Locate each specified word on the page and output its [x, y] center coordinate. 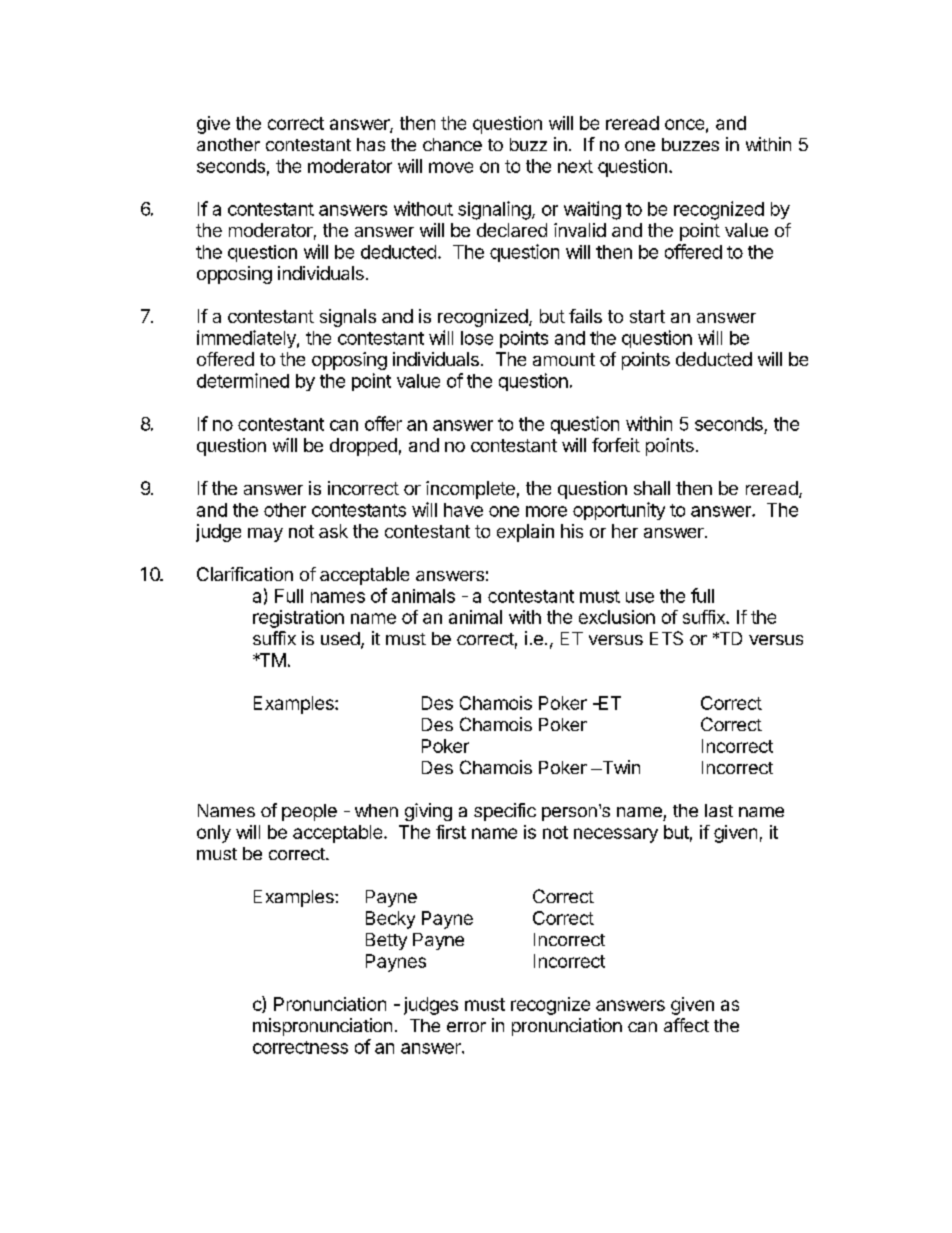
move [451, 167]
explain [525, 533]
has [371, 144]
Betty [386, 941]
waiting [592, 210]
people [309, 812]
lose [477, 338]
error [466, 1027]
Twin [620, 767]
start [647, 316]
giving [428, 812]
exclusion [617, 617]
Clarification [245, 574]
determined [243, 380]
